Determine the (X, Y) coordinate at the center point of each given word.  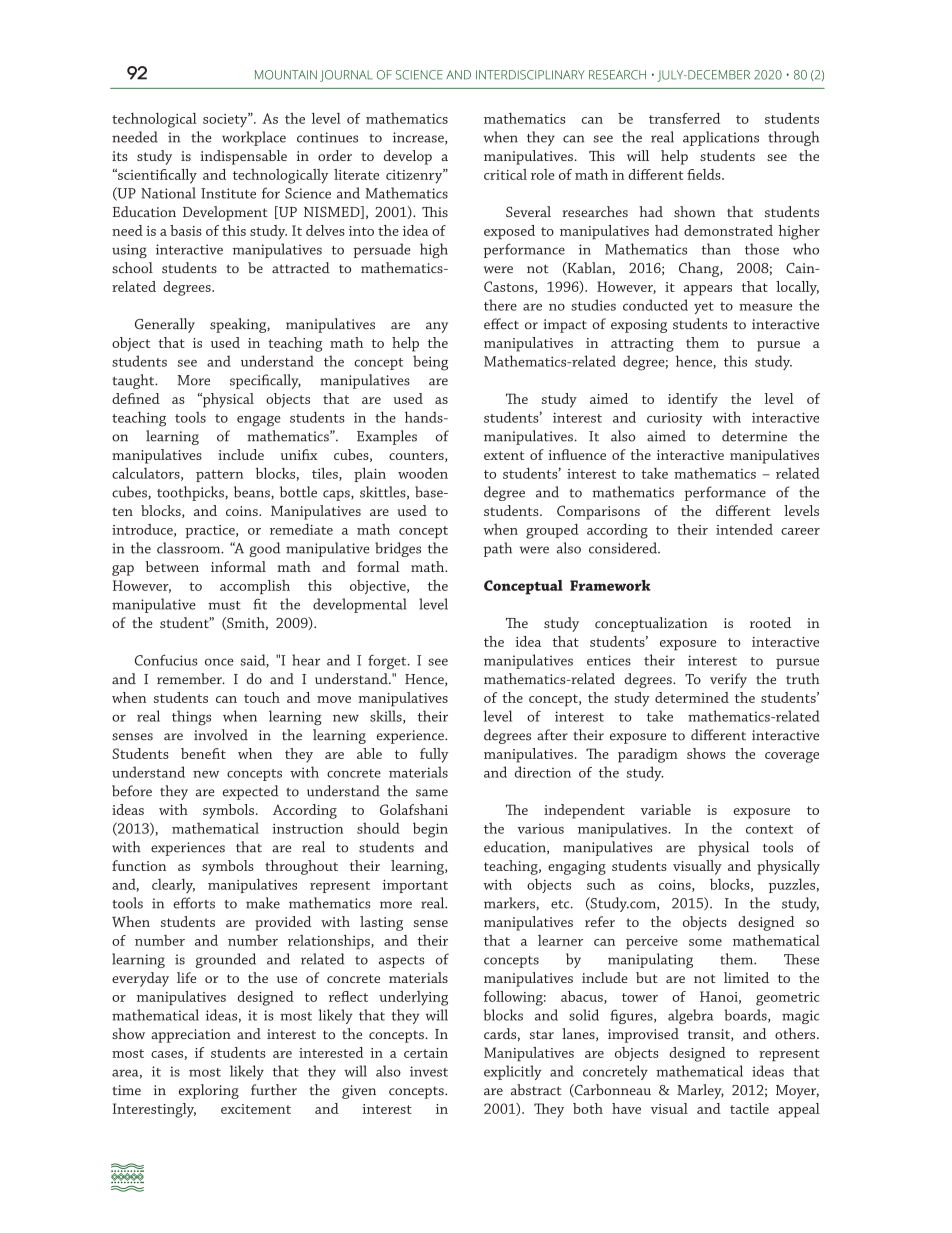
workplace (254, 138)
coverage (792, 757)
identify (693, 400)
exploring (209, 1091)
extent (504, 455)
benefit (203, 753)
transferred (684, 118)
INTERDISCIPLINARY (530, 75)
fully (434, 755)
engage (259, 421)
